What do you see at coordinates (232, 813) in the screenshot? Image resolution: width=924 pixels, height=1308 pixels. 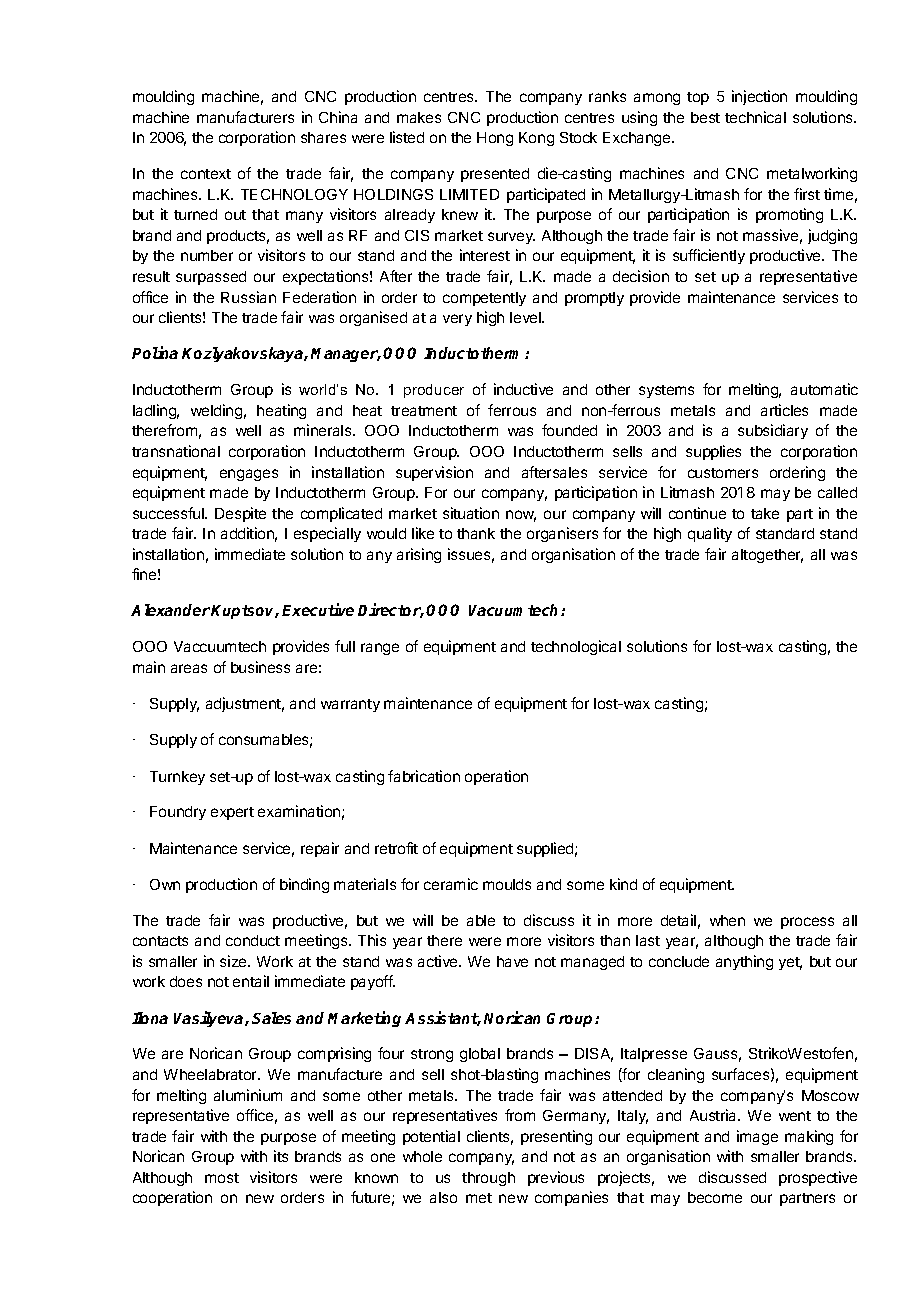 I see `expert` at bounding box center [232, 813].
